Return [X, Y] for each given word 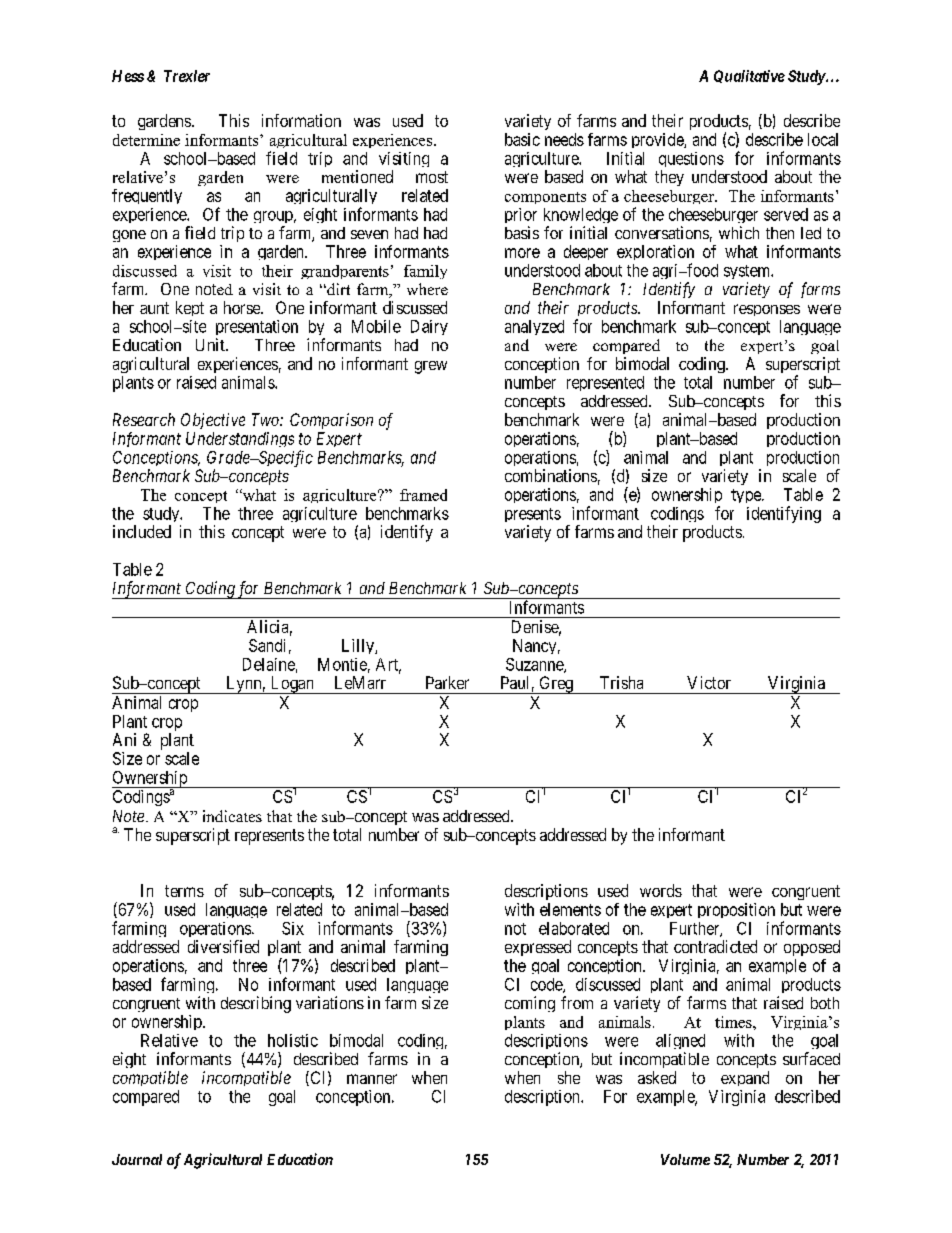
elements [570, 909]
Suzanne [535, 665]
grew [431, 367]
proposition [736, 910]
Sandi [267, 645]
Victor [709, 682]
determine [146, 140]
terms [184, 891]
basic [522, 139]
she [569, 1077]
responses [767, 310]
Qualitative [749, 76]
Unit [211, 344]
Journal [137, 1159]
